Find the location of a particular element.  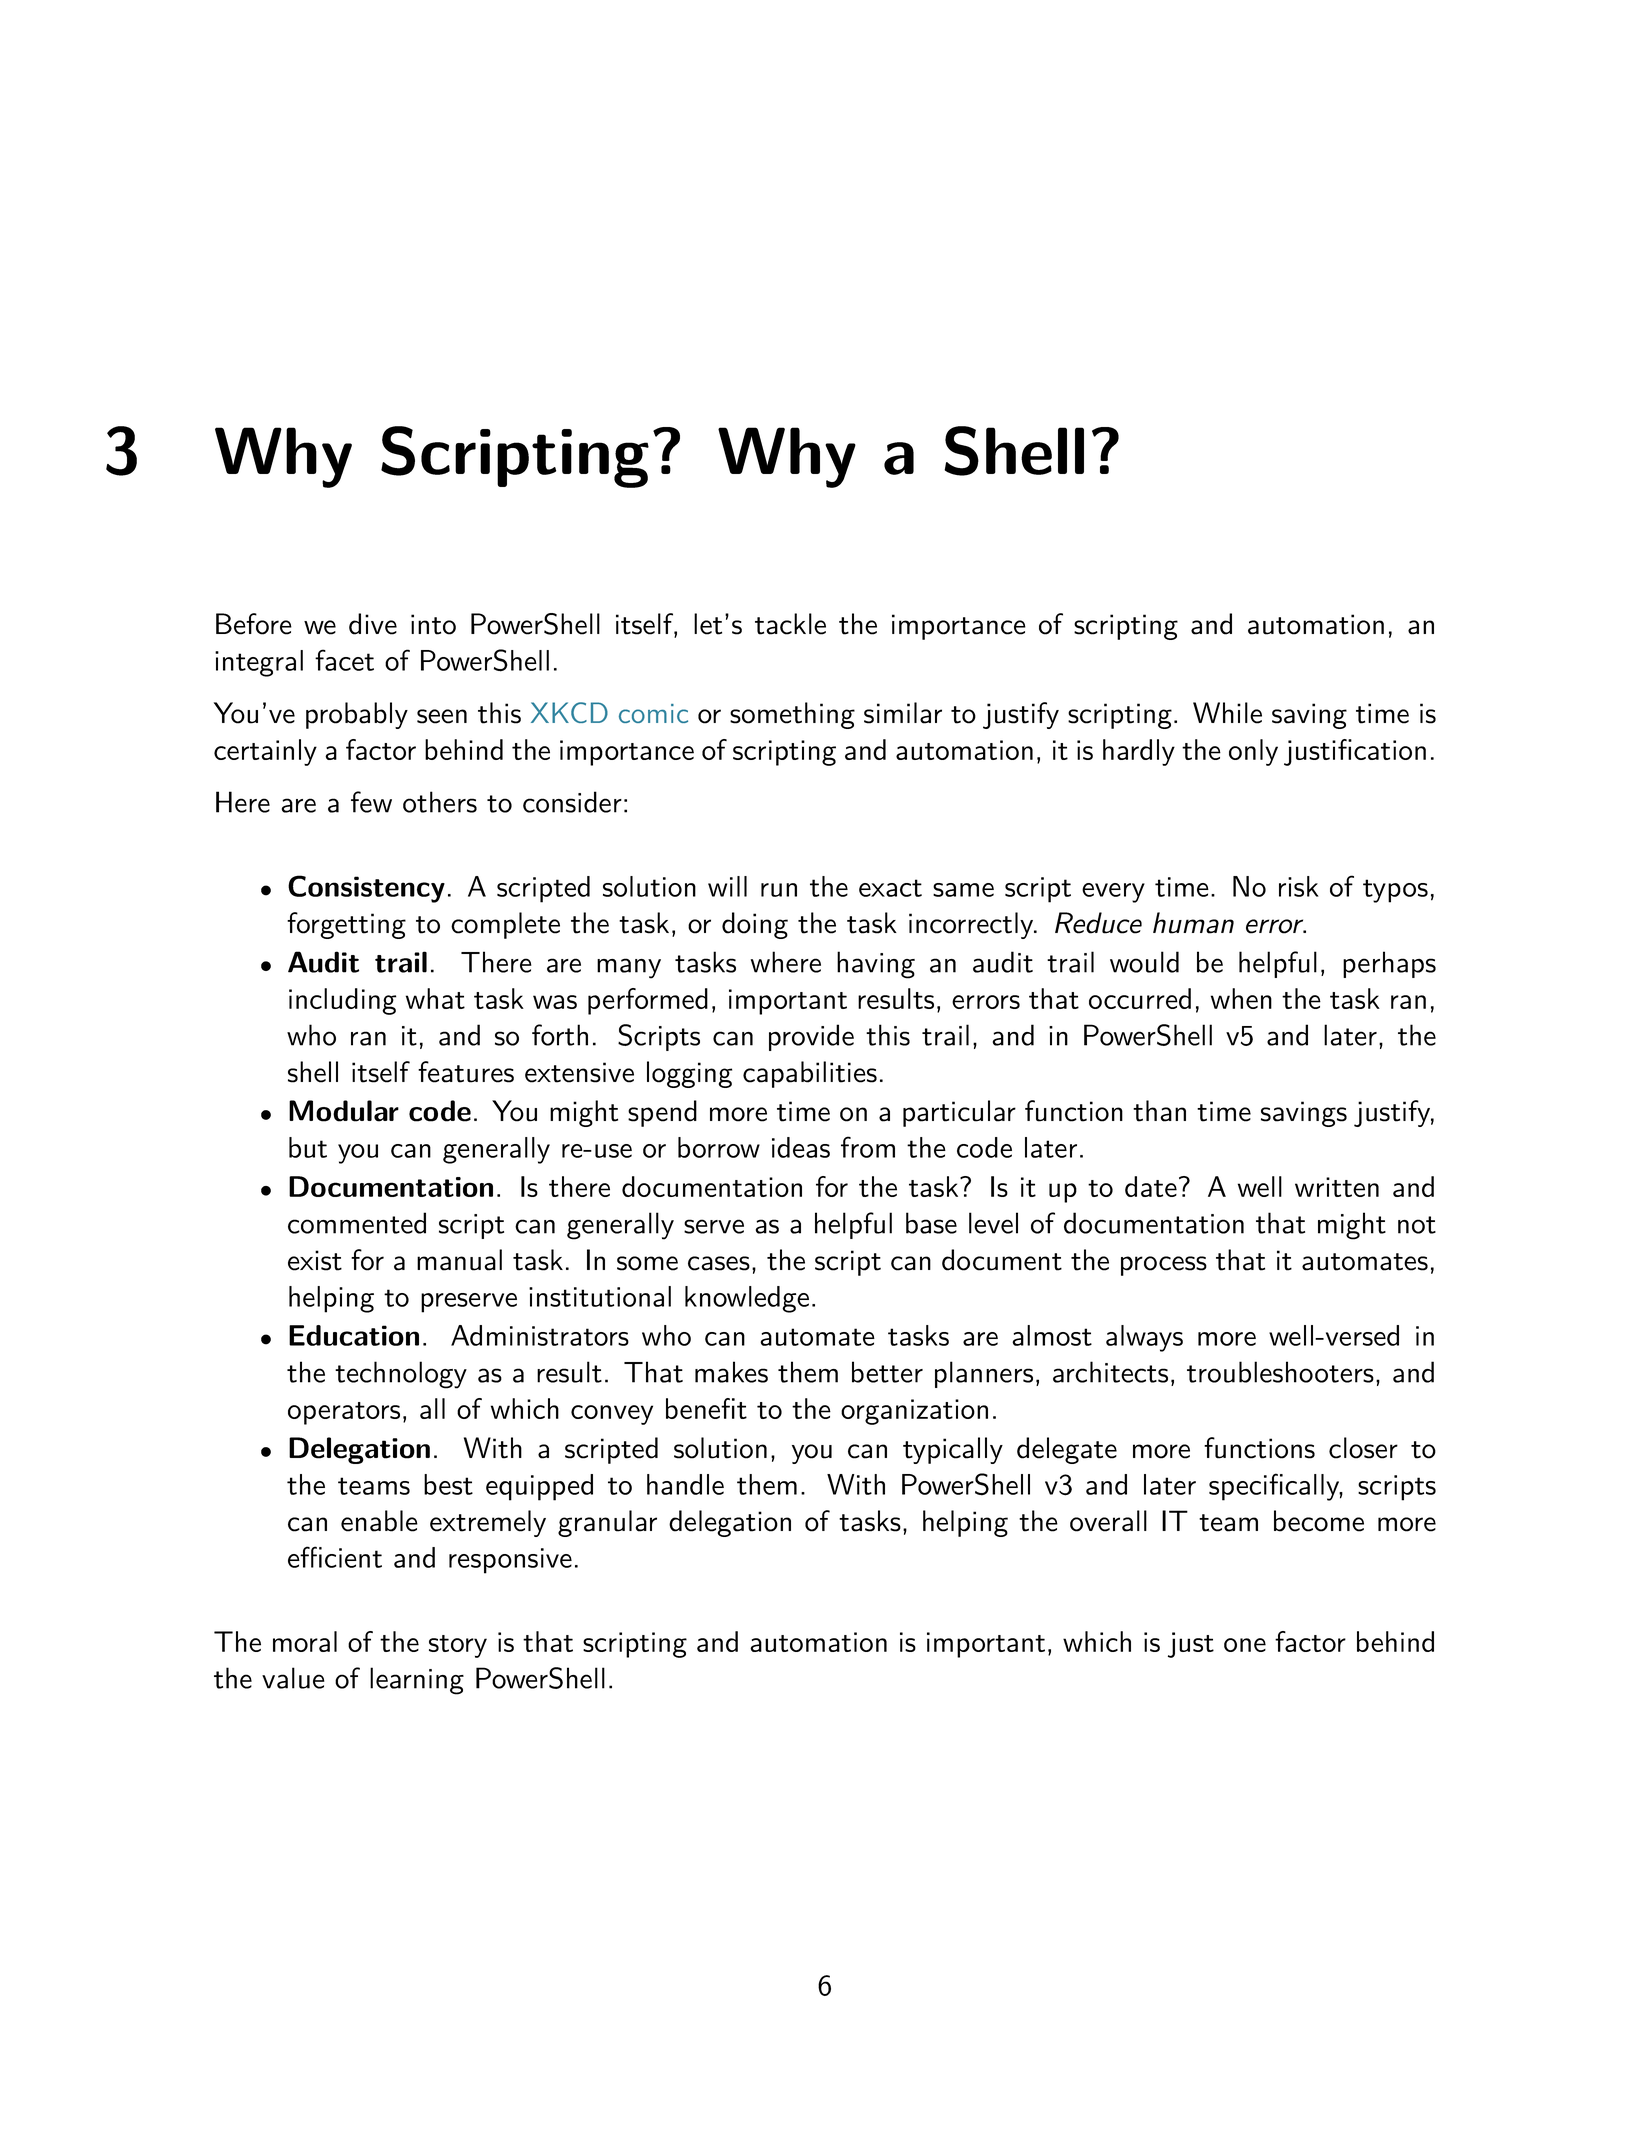

one is located at coordinates (1245, 1645).
